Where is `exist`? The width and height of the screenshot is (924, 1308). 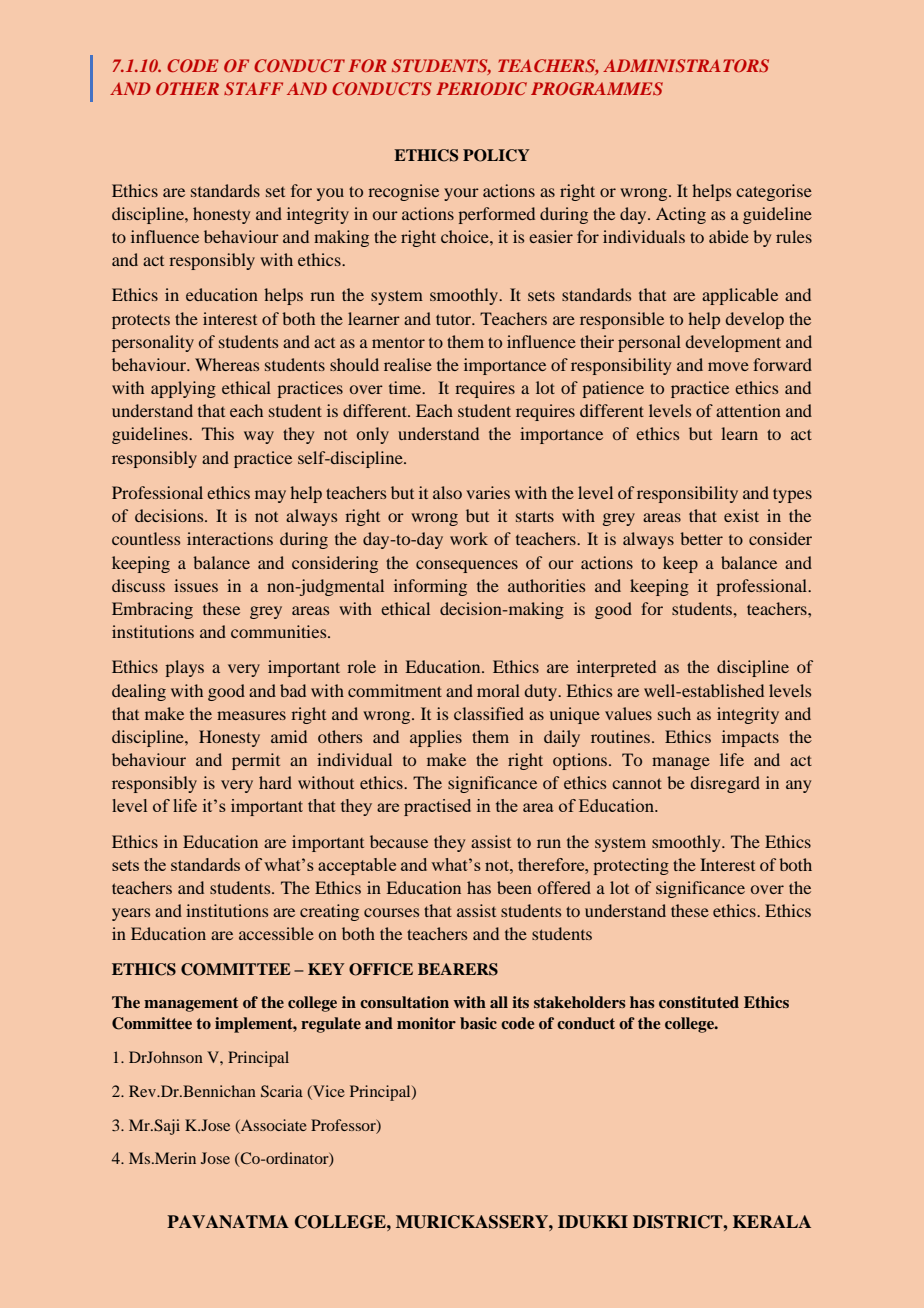
exist is located at coordinates (741, 515).
